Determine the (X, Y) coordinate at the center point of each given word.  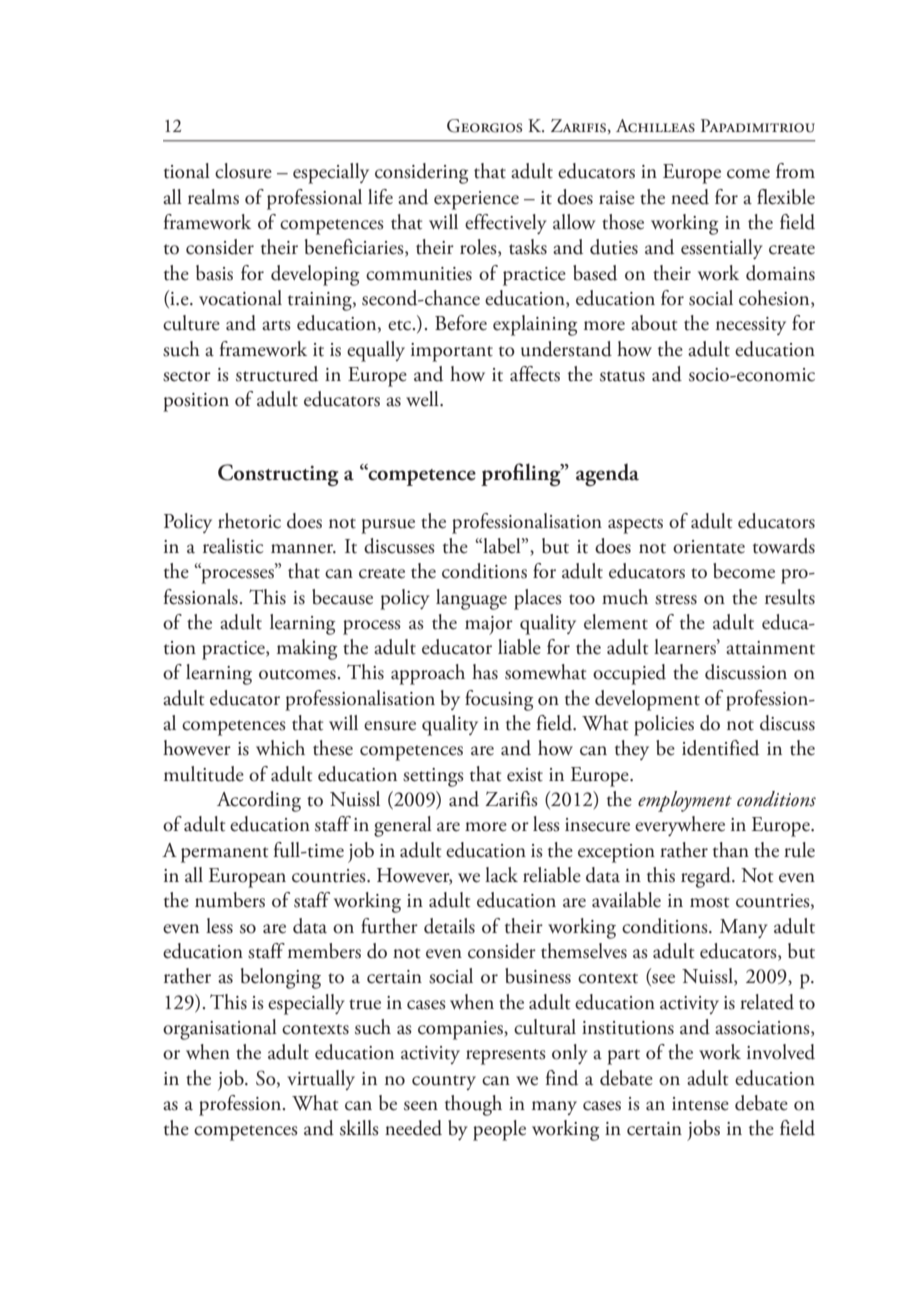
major (489, 625)
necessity (751, 326)
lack (501, 875)
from (795, 171)
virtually (321, 1080)
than (731, 850)
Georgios (484, 126)
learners (686, 647)
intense (700, 1104)
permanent (224, 855)
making (307, 649)
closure (243, 171)
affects (535, 374)
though (473, 1105)
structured (277, 374)
